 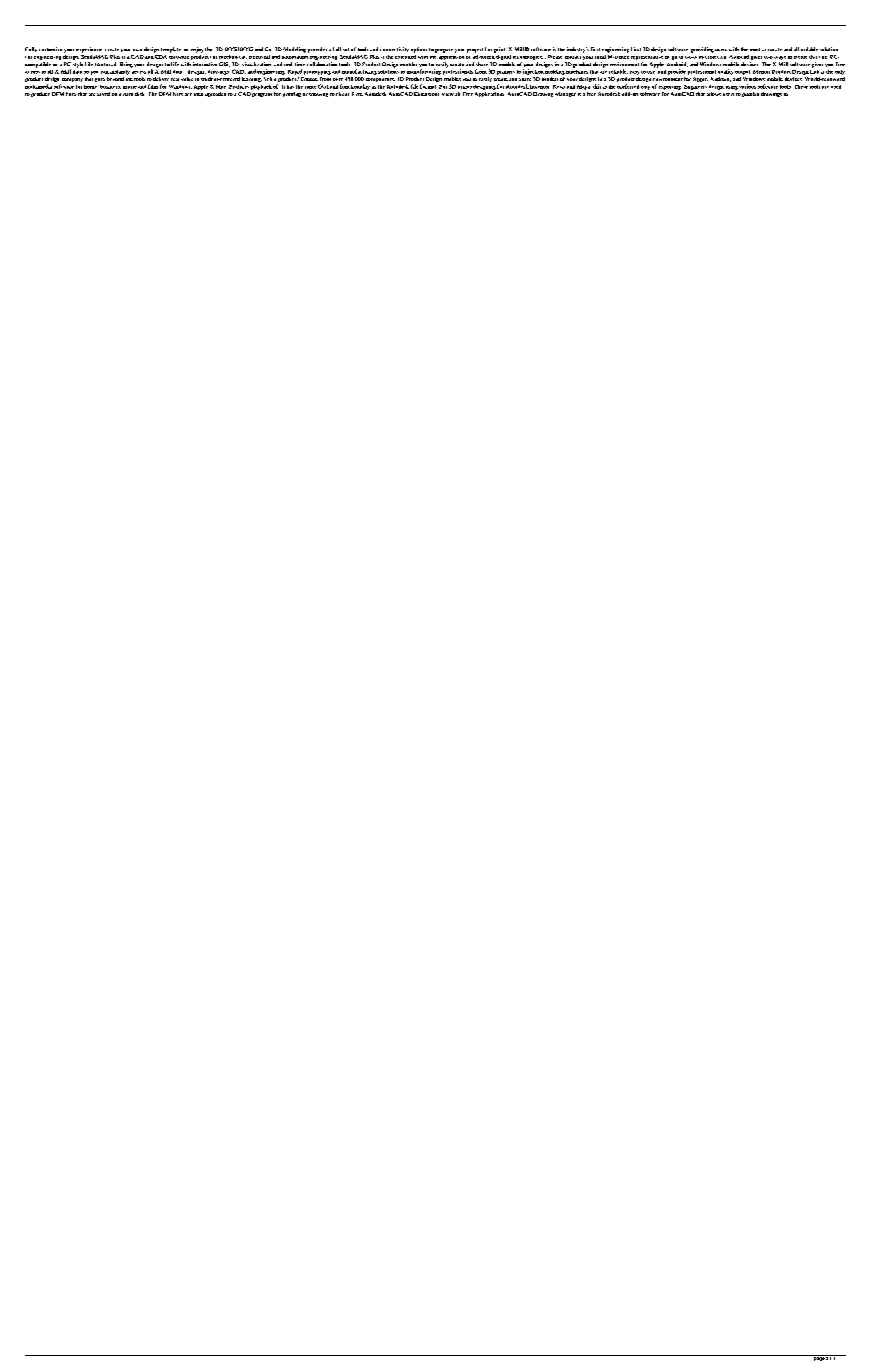 What do you see at coordinates (714, 92) in the screenshot?
I see `allows` at bounding box center [714, 92].
